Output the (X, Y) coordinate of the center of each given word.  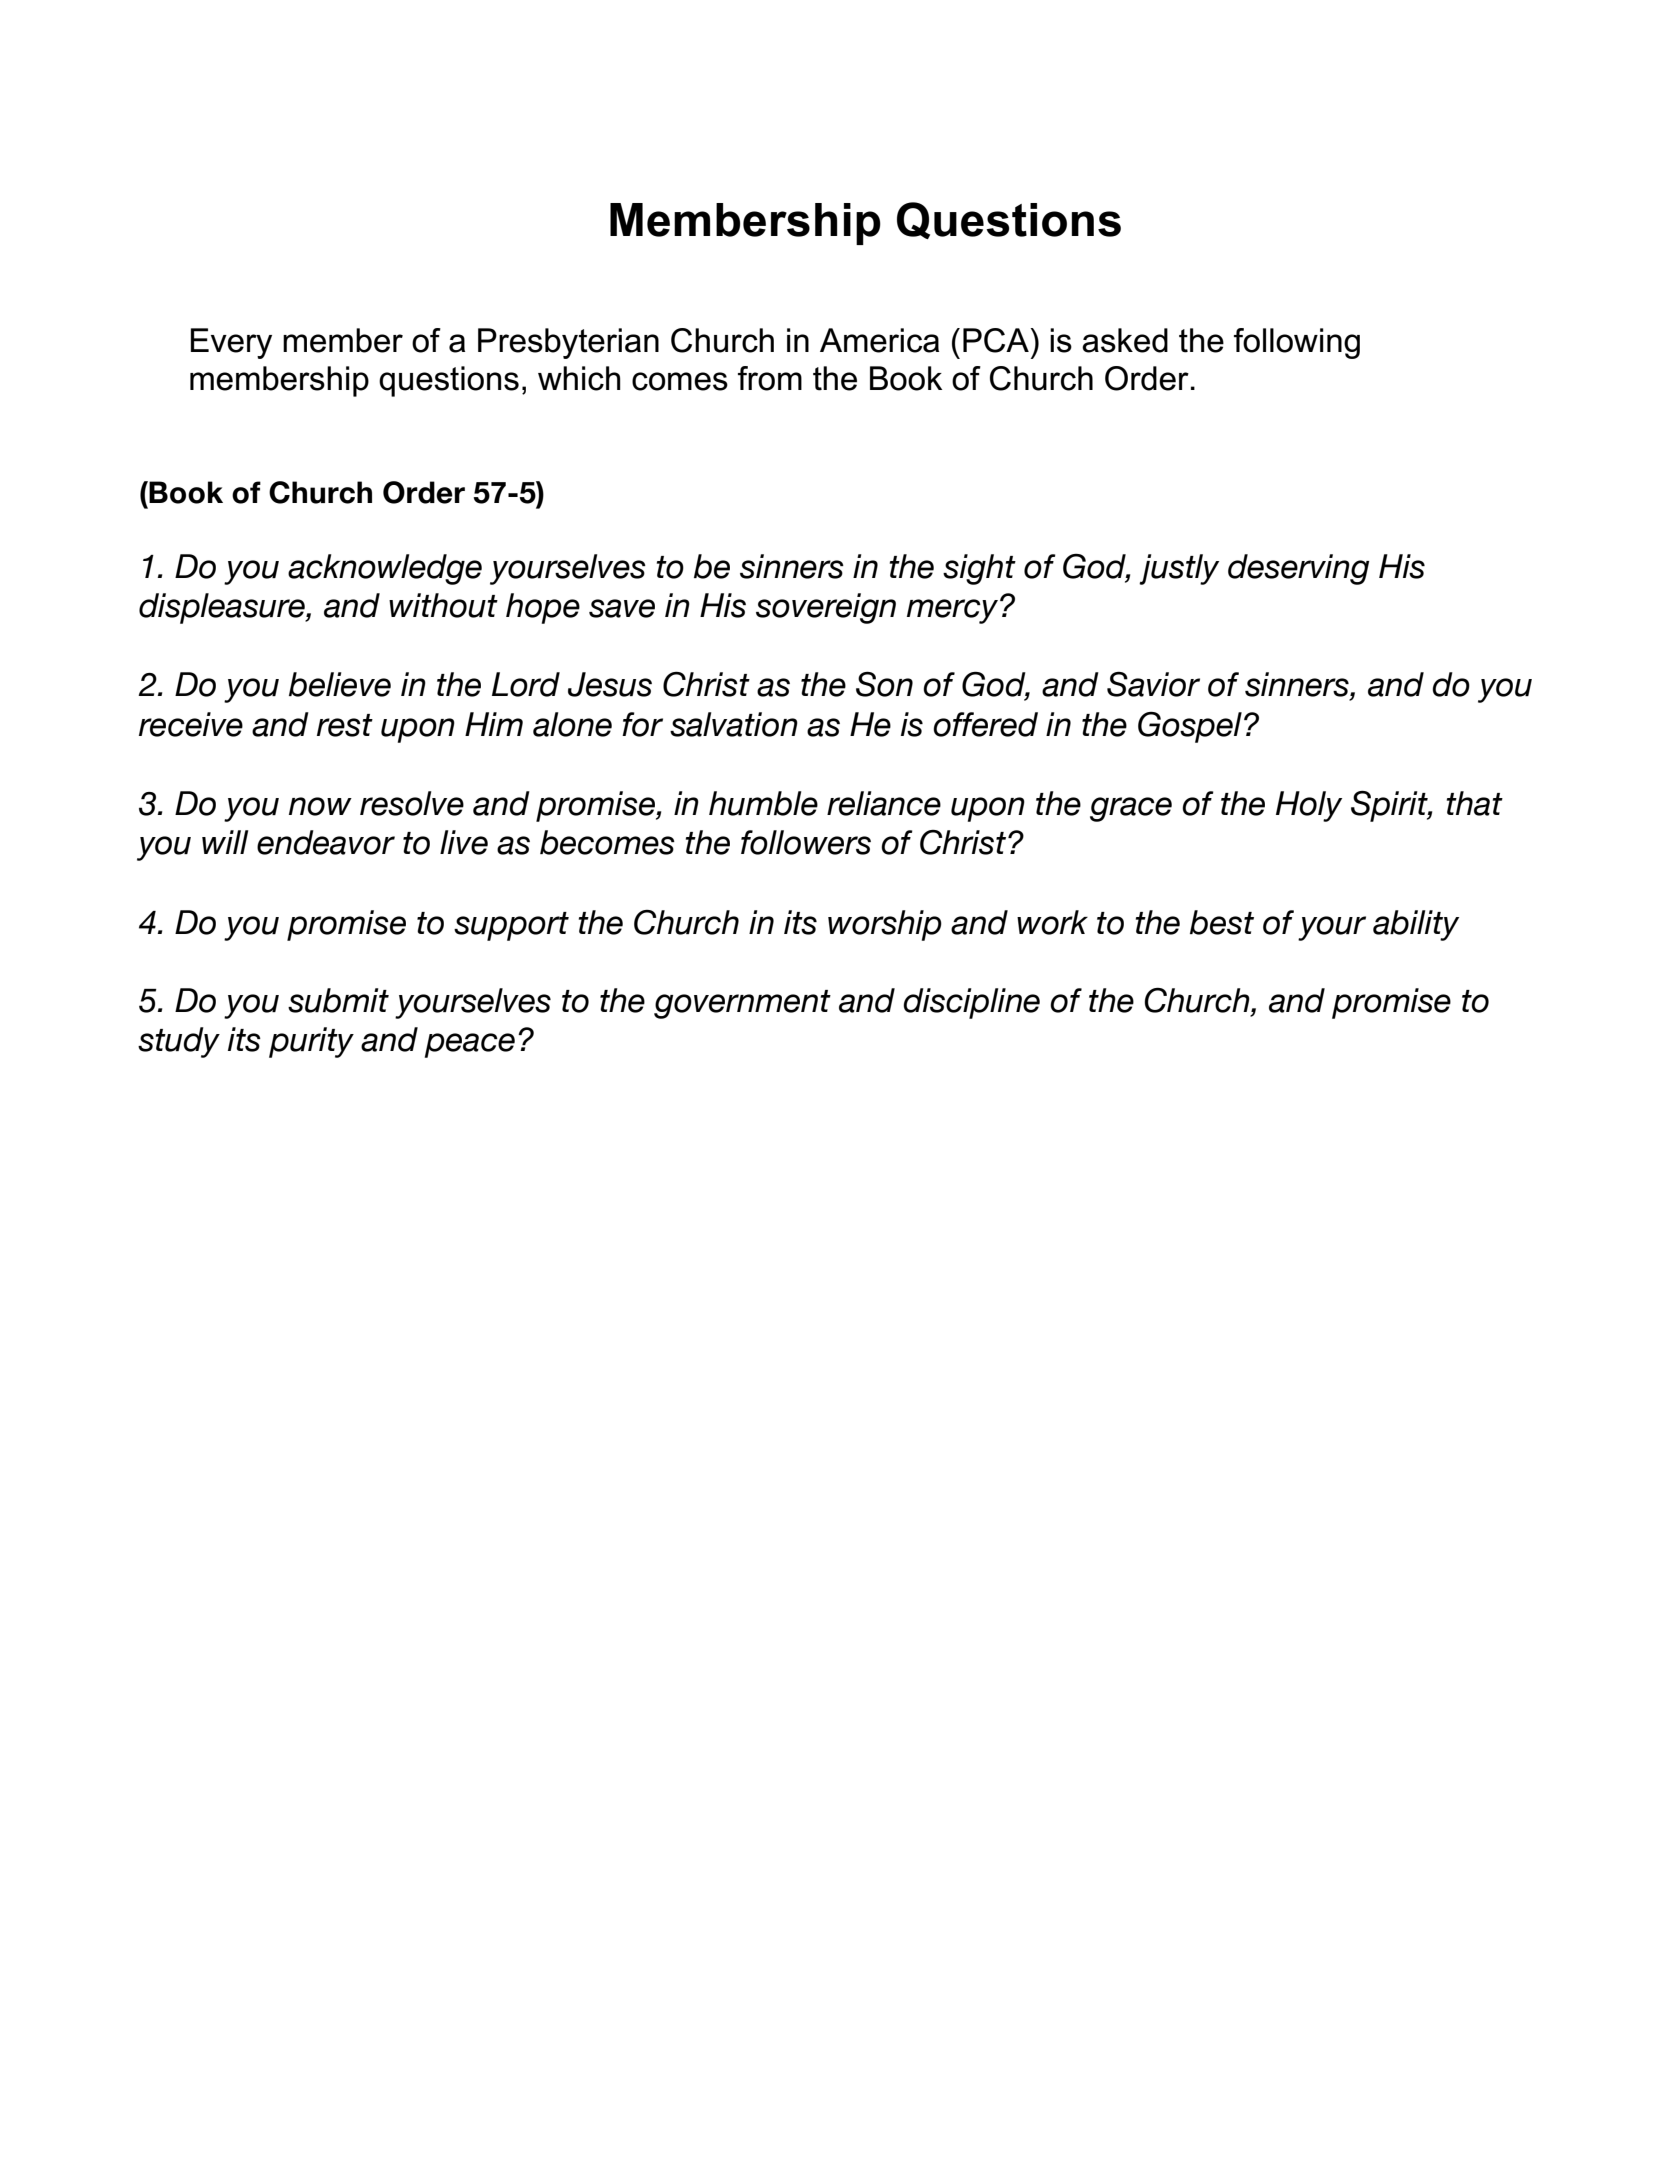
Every (231, 343)
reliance (884, 803)
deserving (1298, 569)
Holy (1309, 806)
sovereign (826, 608)
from (770, 378)
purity (311, 1042)
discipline (971, 1003)
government (742, 1004)
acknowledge (385, 569)
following (1297, 343)
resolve (412, 803)
